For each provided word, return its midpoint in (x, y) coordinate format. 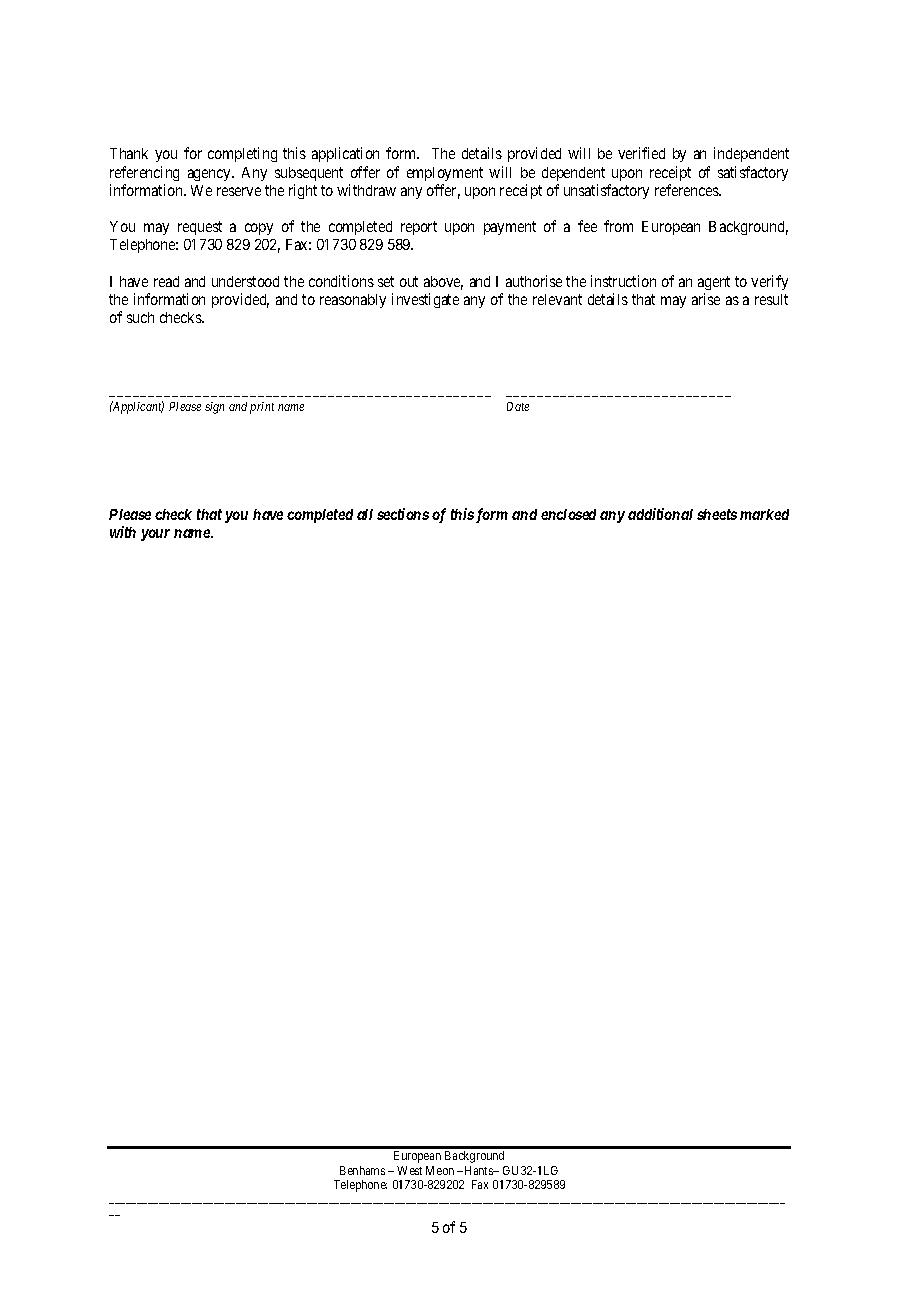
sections (403, 514)
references (687, 190)
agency (210, 175)
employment (445, 174)
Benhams (362, 1170)
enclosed (568, 514)
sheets (717, 514)
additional (660, 514)
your (155, 535)
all (365, 514)
